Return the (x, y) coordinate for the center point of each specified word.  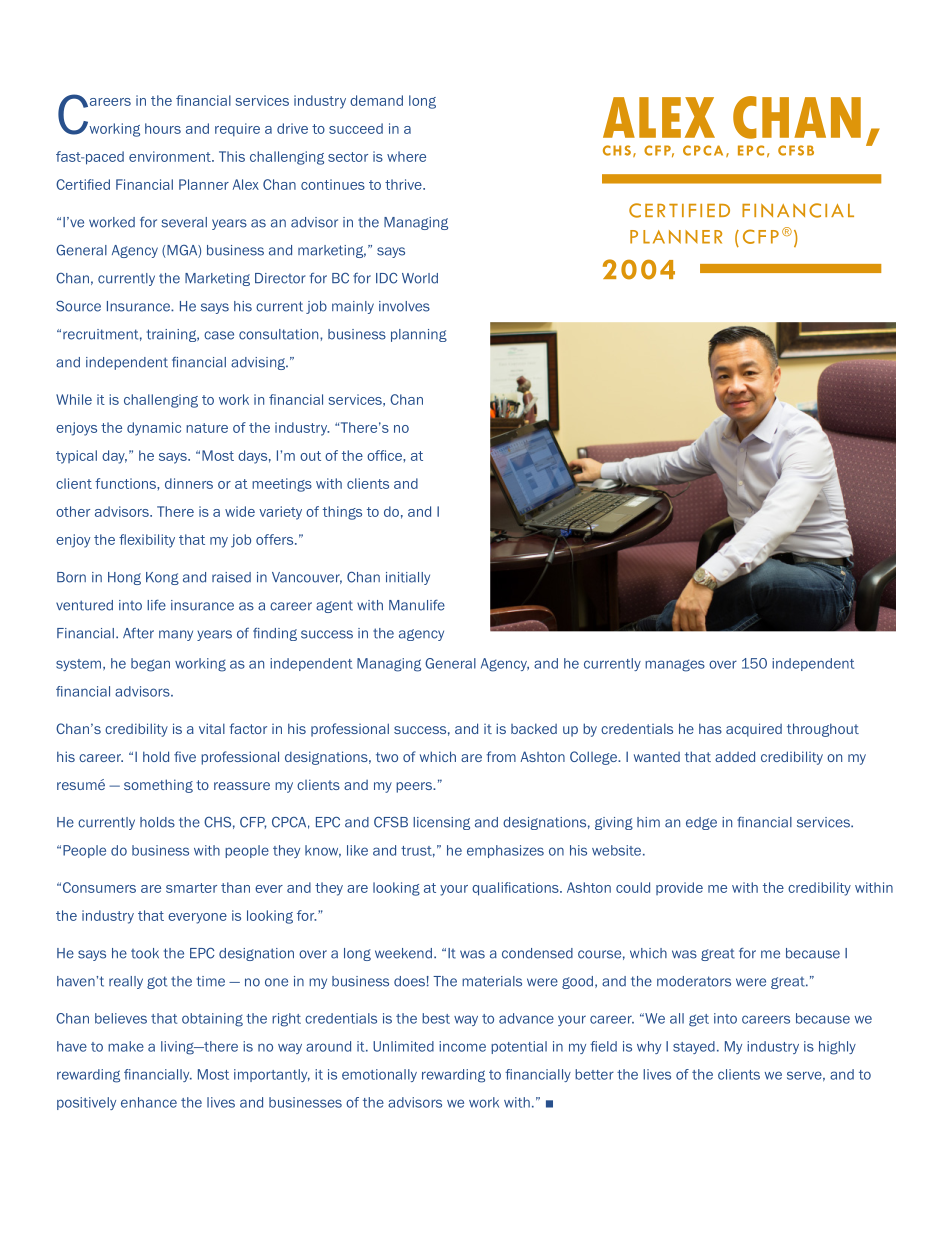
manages (675, 665)
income (462, 1046)
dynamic (154, 429)
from (501, 756)
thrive (404, 184)
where (406, 156)
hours (163, 128)
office (385, 455)
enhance (149, 1102)
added (735, 756)
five (185, 756)
